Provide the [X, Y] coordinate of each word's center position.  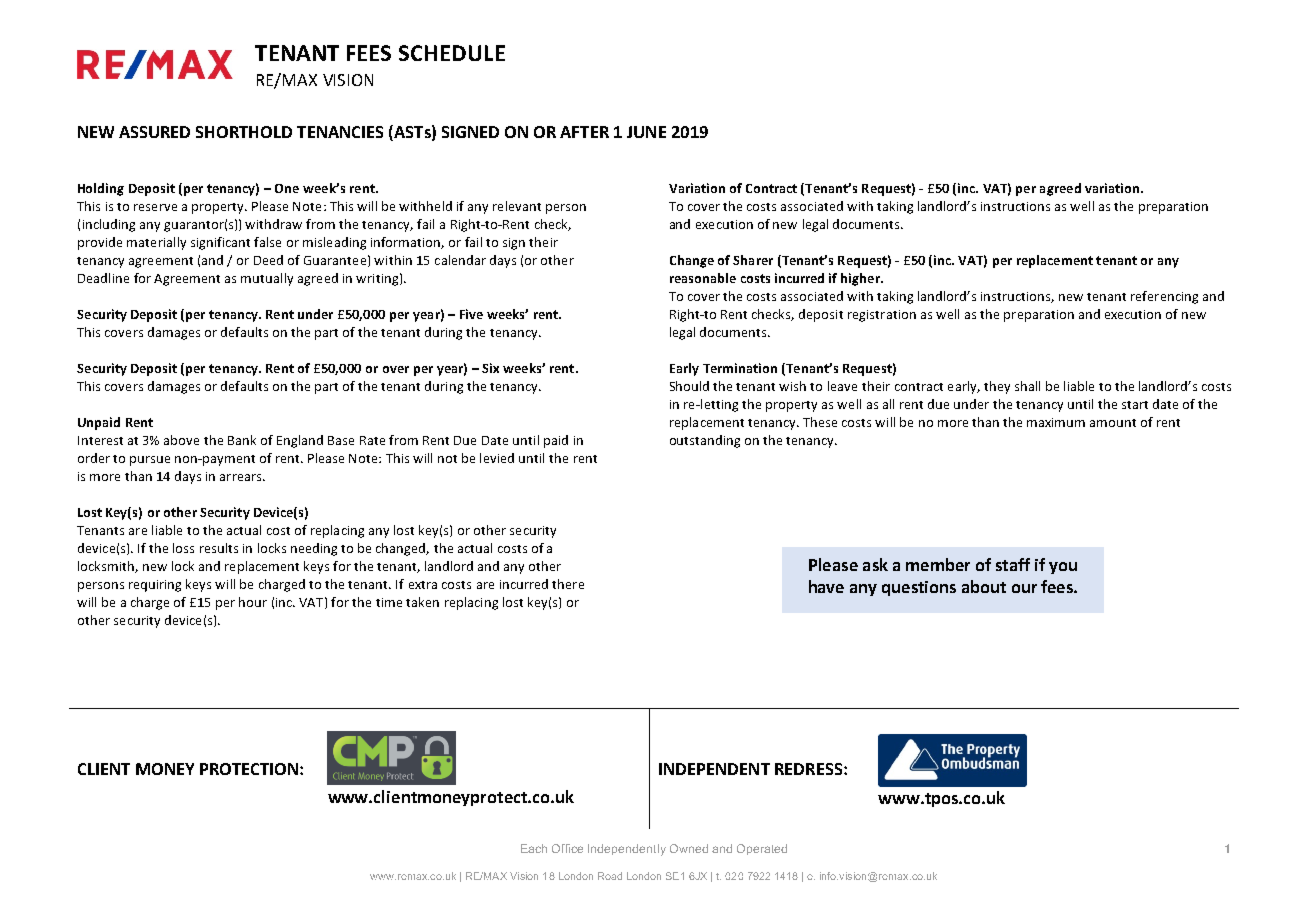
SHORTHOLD [244, 132]
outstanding [705, 441]
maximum [1056, 422]
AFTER [584, 132]
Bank [242, 440]
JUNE [646, 132]
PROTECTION [249, 769]
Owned [689, 848]
